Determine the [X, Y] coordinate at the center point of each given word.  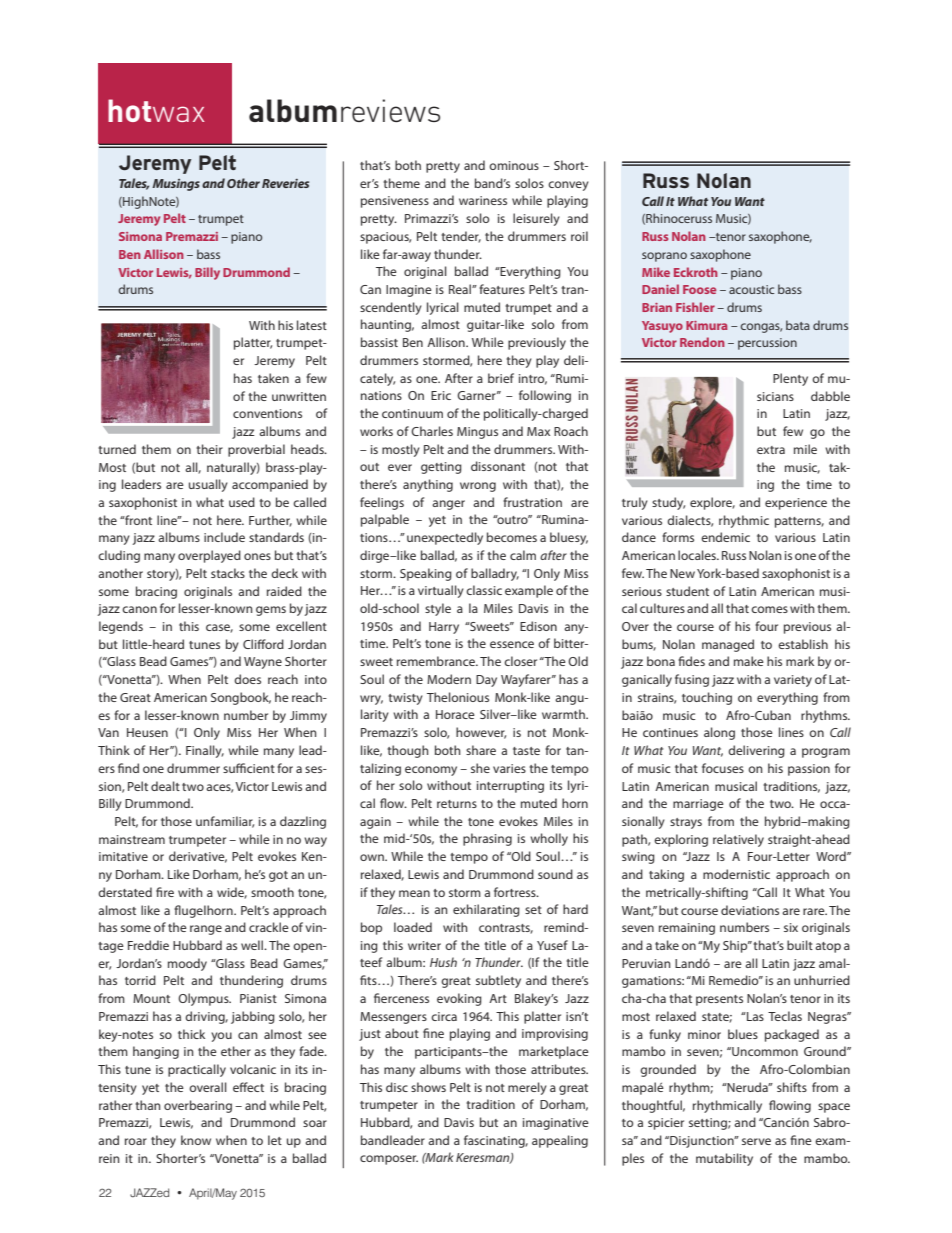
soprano [664, 257]
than [148, 1105]
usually [208, 485]
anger [448, 505]
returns [457, 804]
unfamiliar [225, 822]
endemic [725, 537]
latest [312, 325]
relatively [738, 840]
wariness [483, 200]
